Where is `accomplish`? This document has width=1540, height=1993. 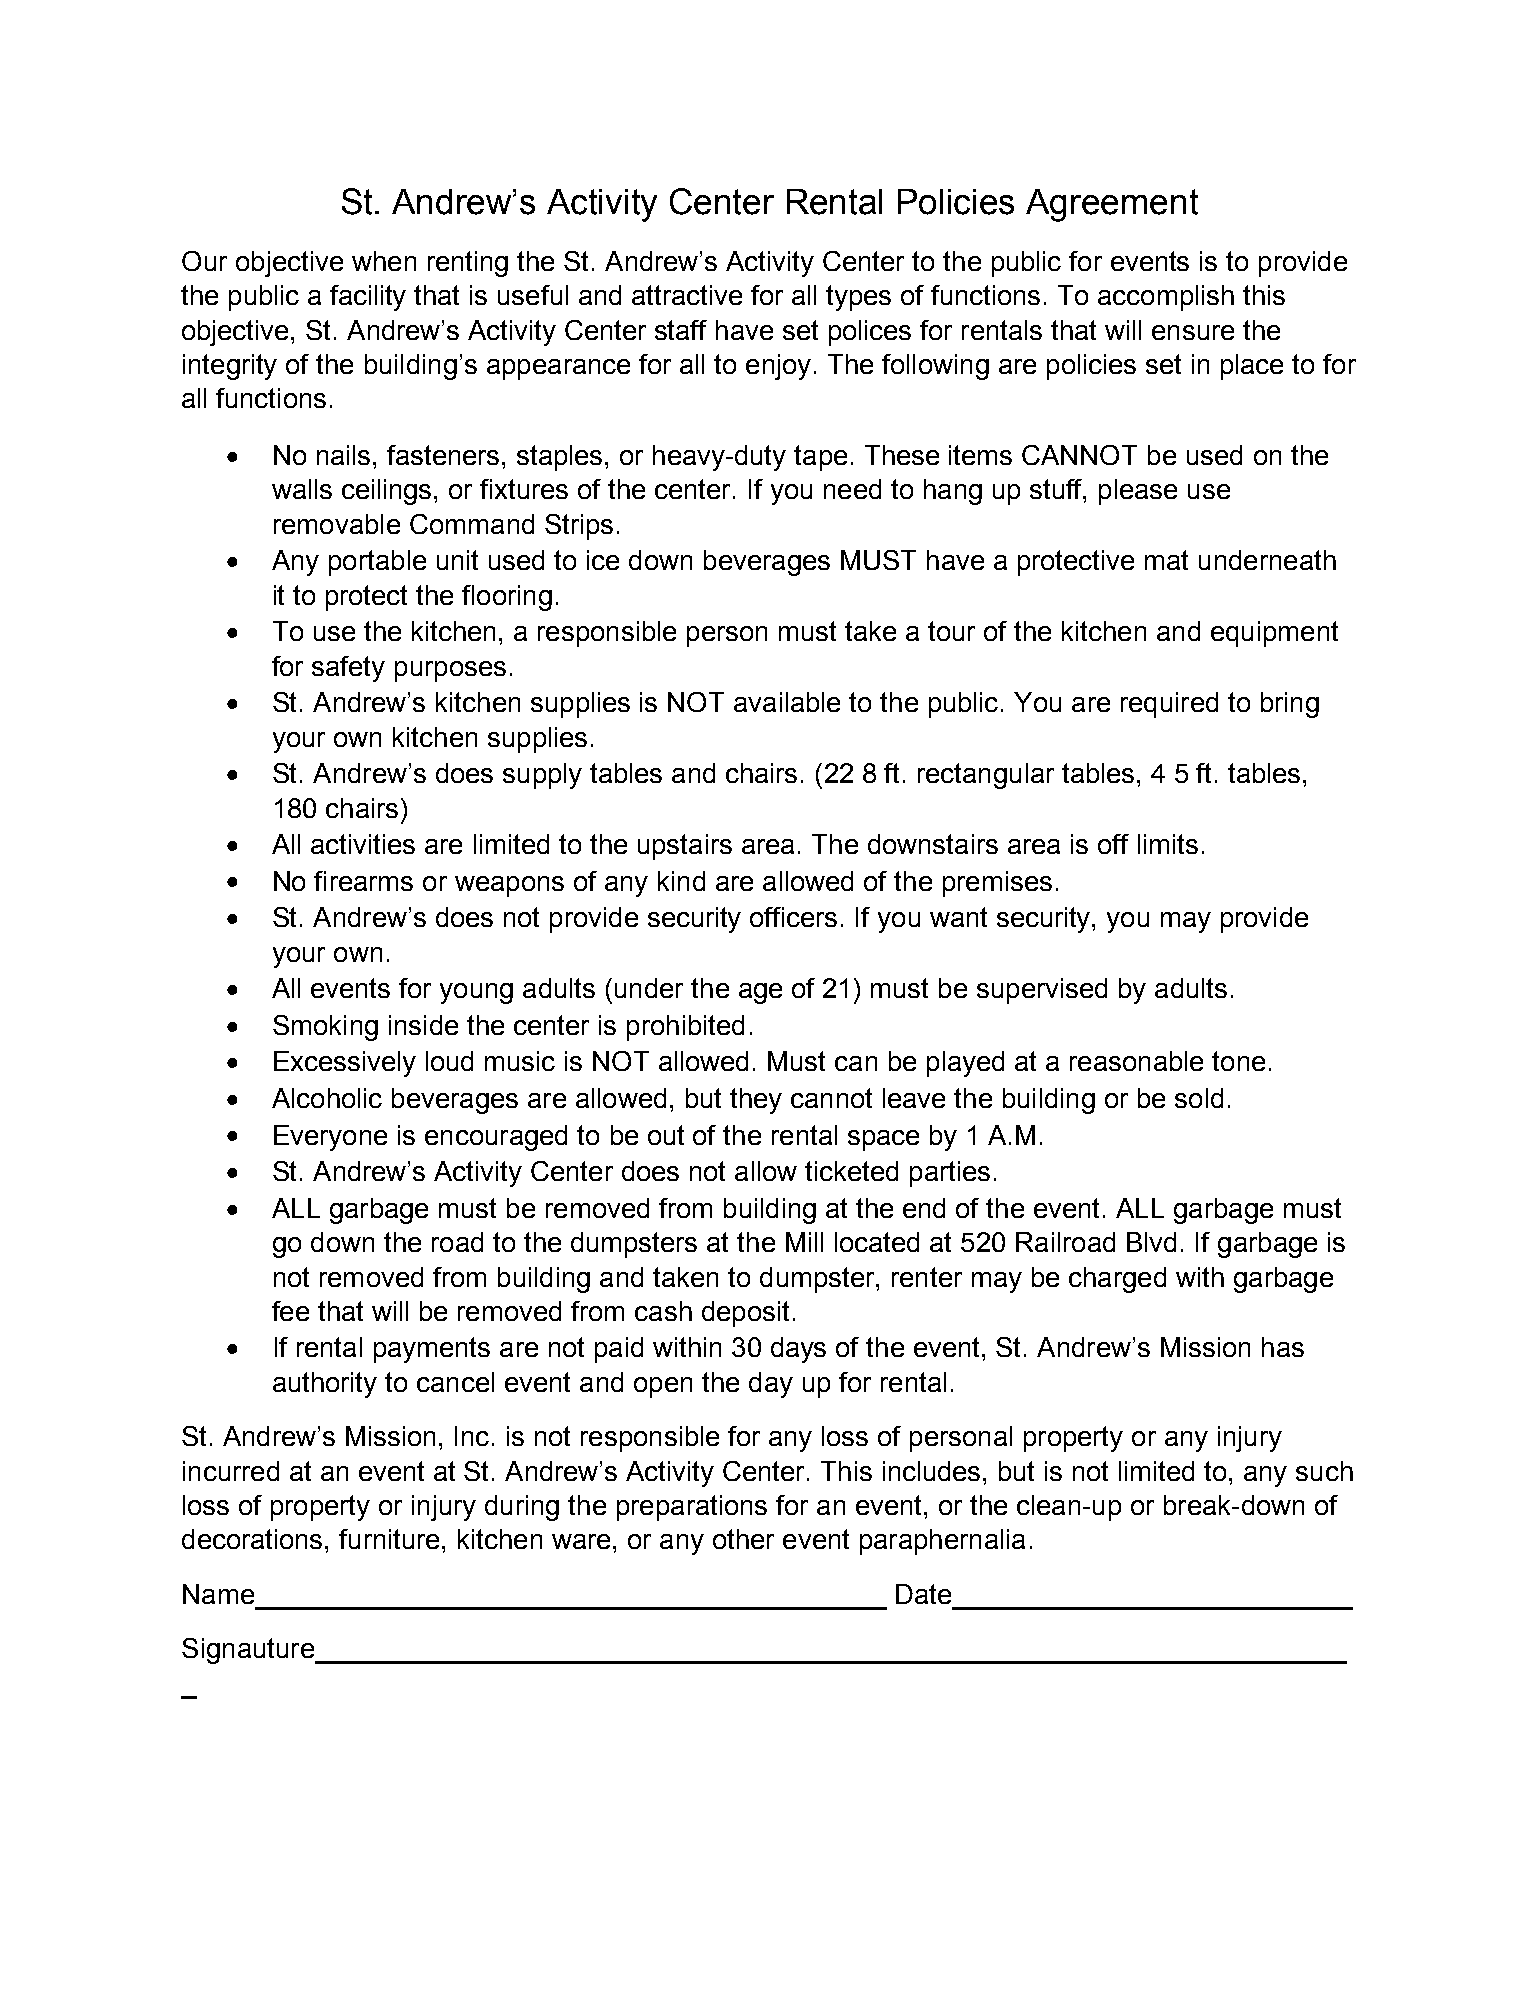 accomplish is located at coordinates (1166, 298).
